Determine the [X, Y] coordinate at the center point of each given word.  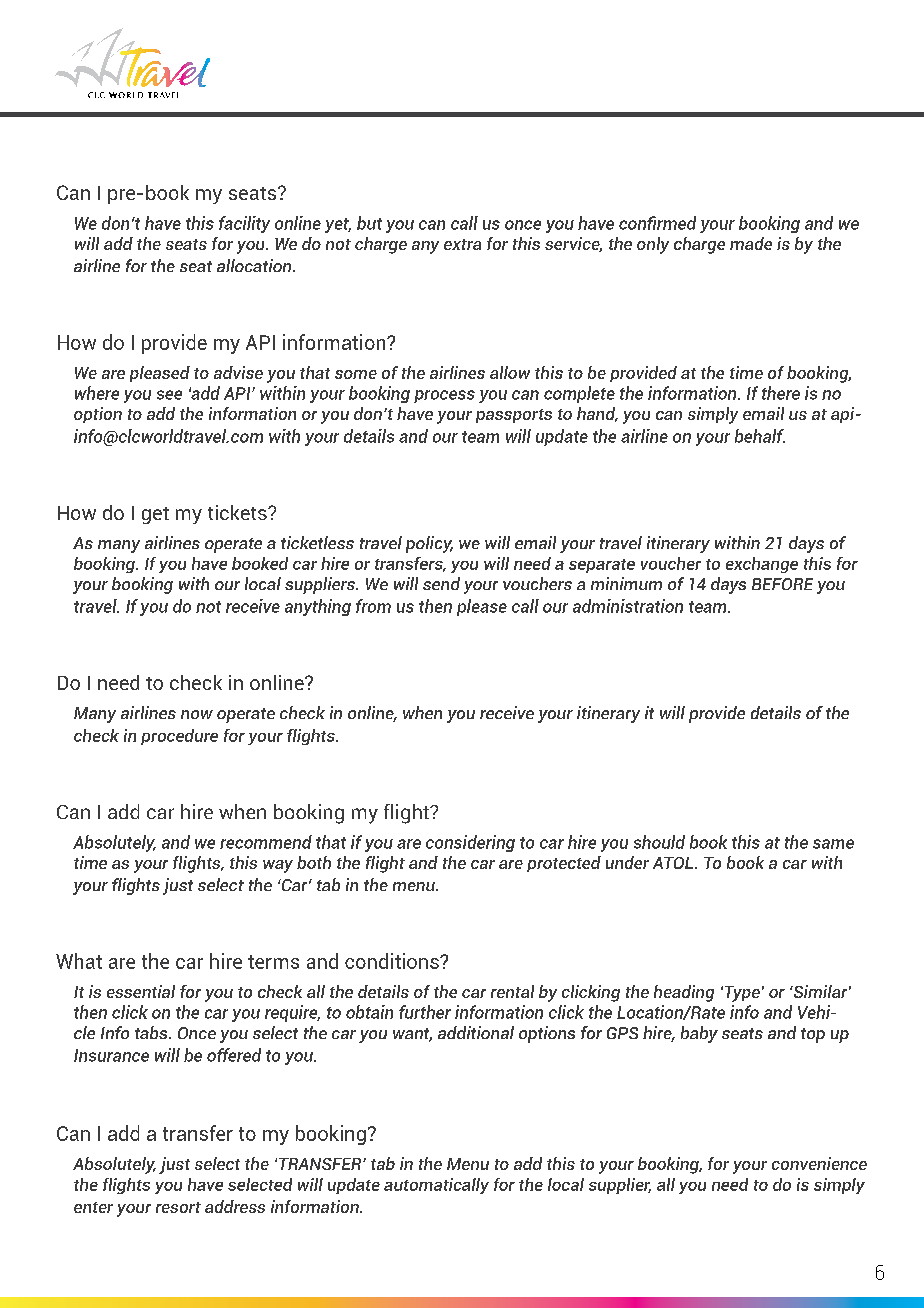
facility [244, 224]
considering [470, 843]
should [659, 842]
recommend [266, 842]
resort [178, 1207]
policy [429, 544]
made [751, 243]
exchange [762, 565]
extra [462, 244]
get [155, 515]
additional [476, 1032]
